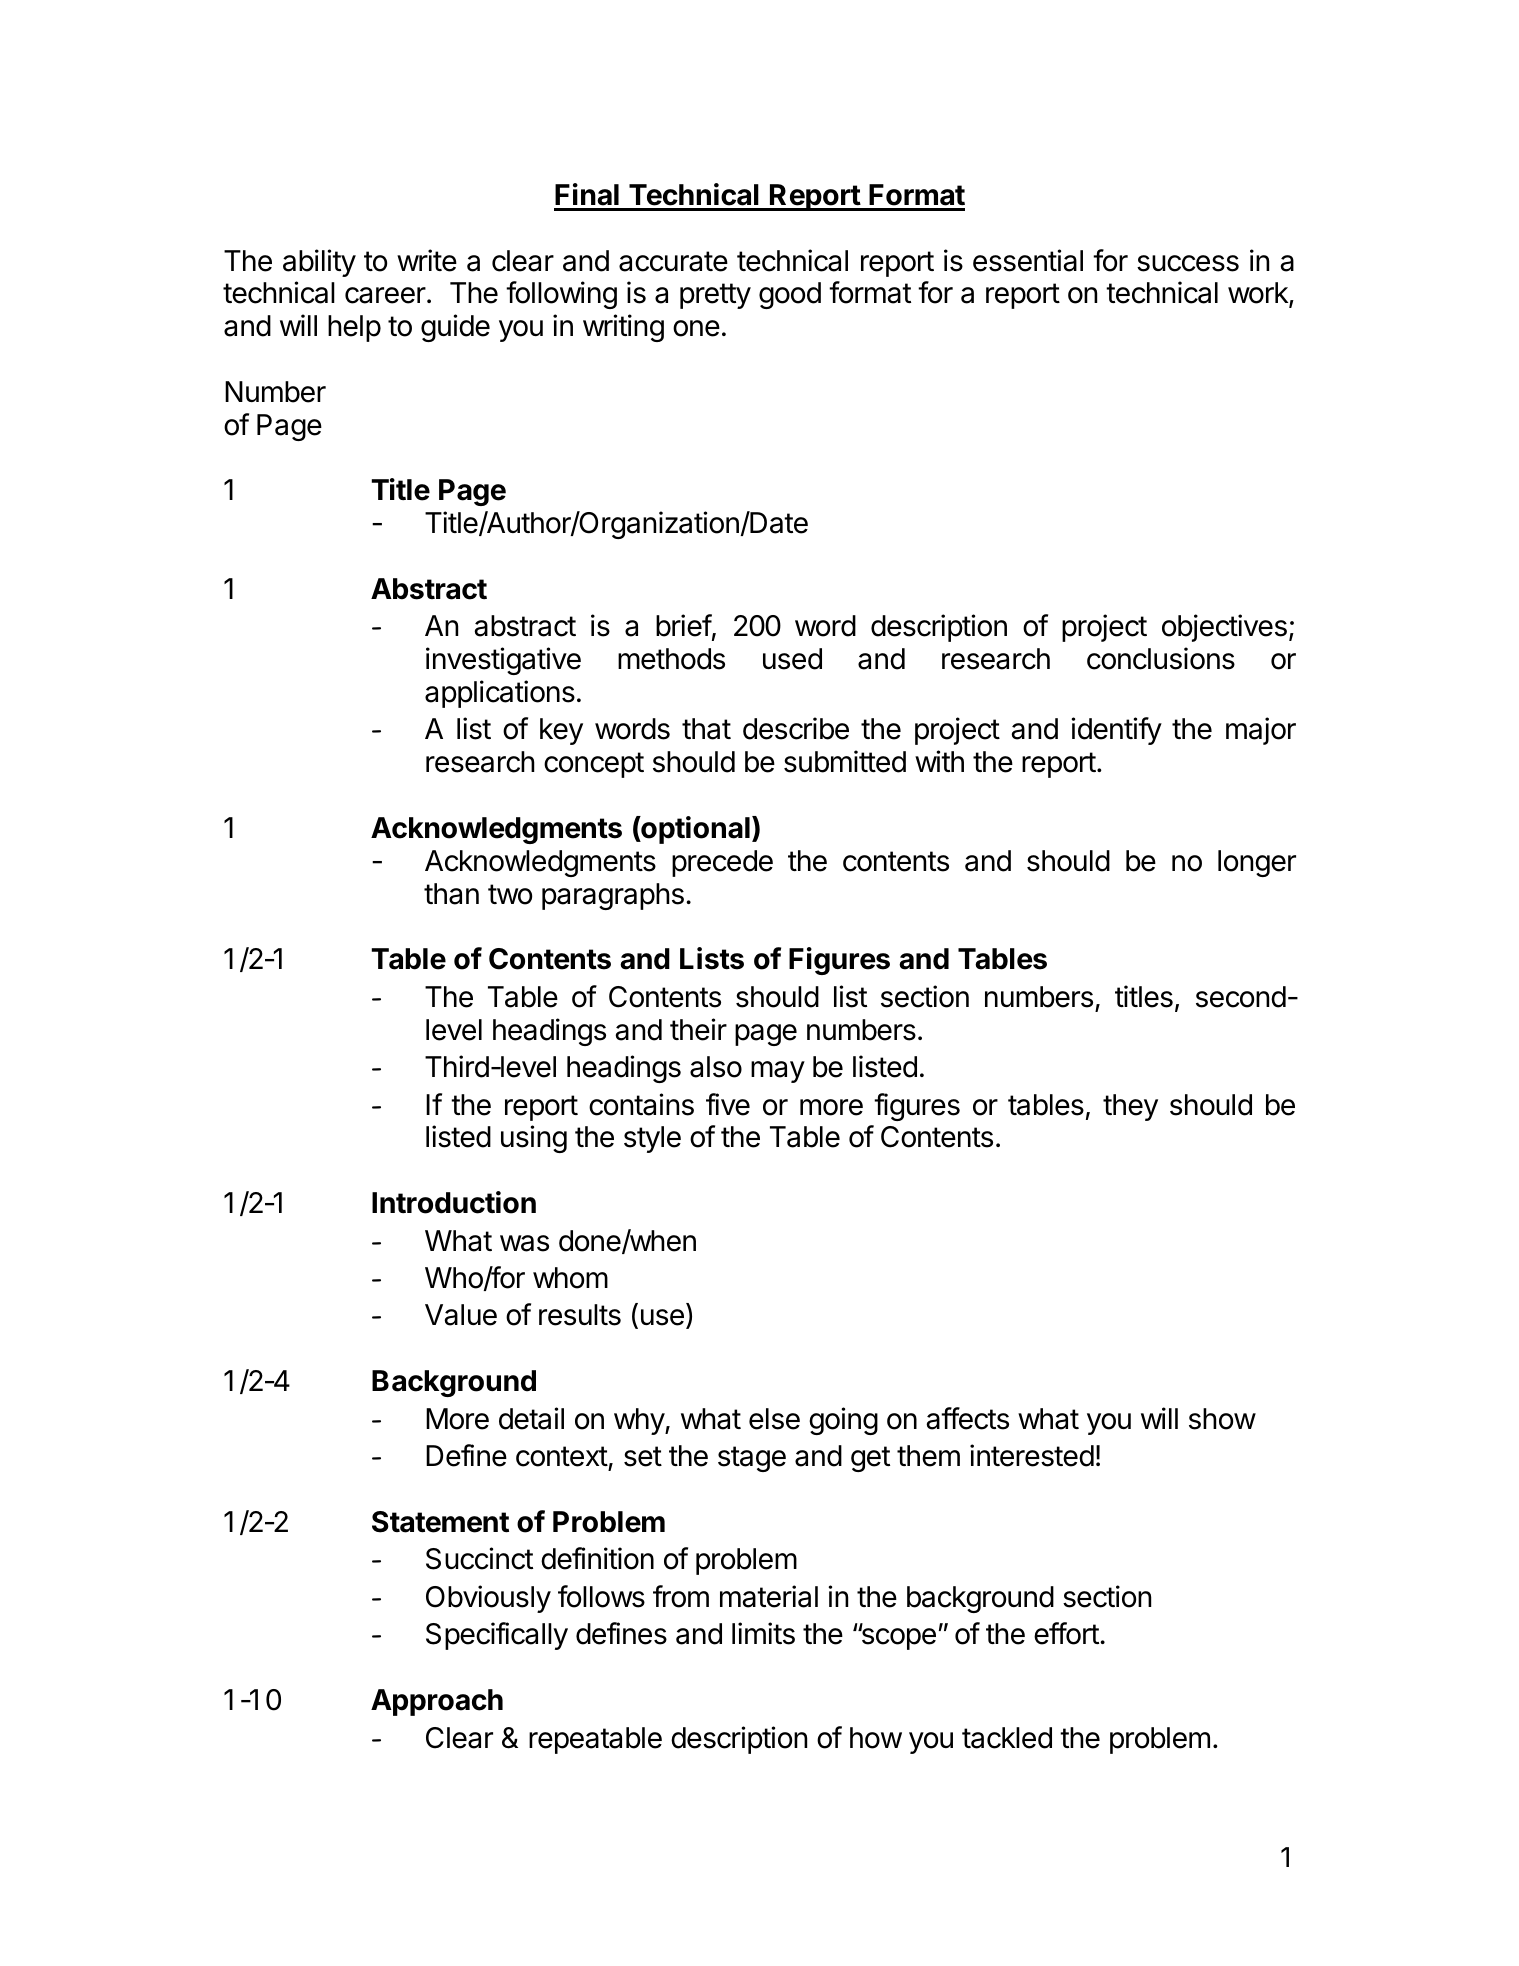  Describe the element at coordinates (437, 1702) in the screenshot. I see `Approach` at that location.
